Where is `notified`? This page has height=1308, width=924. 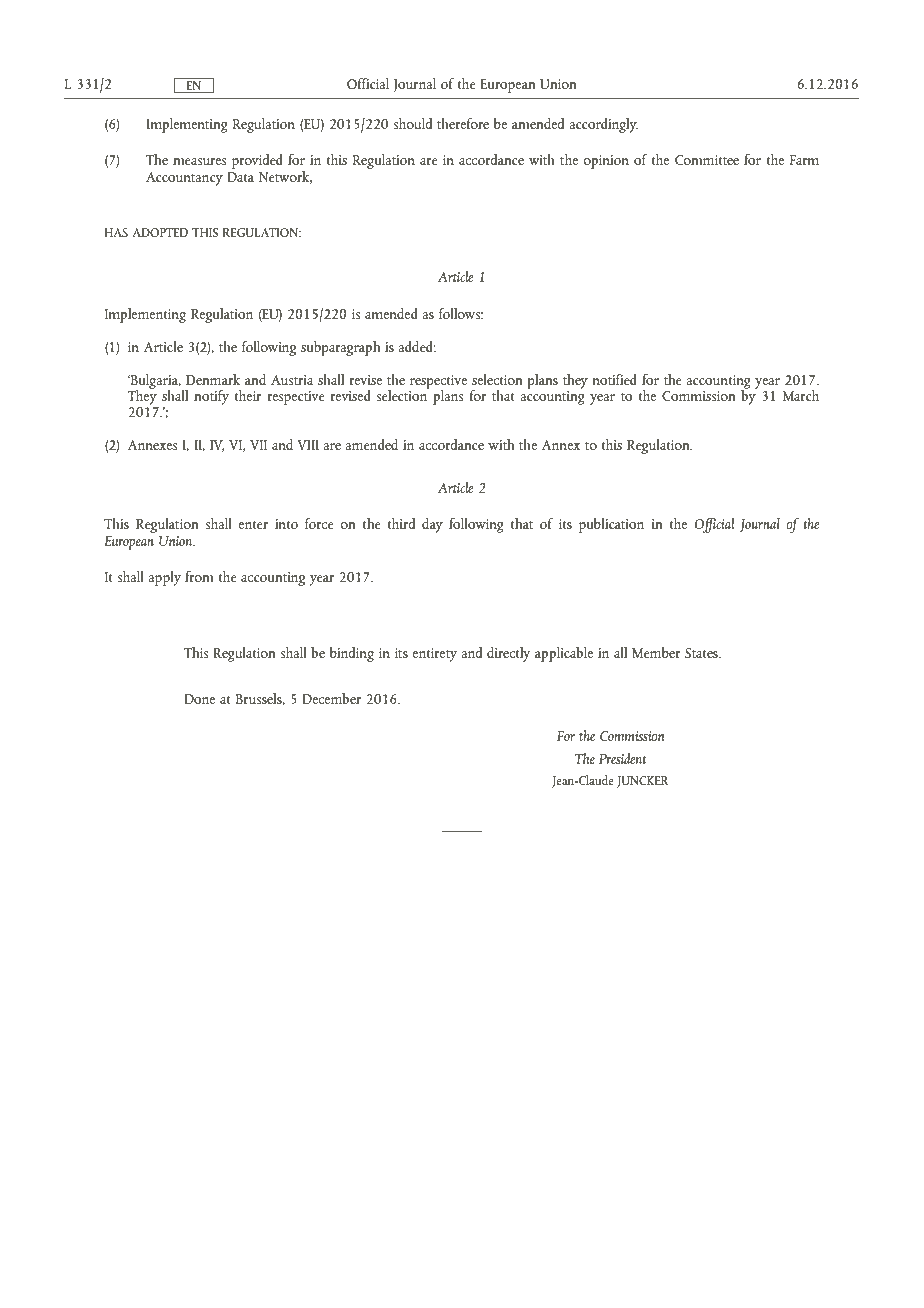 notified is located at coordinates (615, 379).
